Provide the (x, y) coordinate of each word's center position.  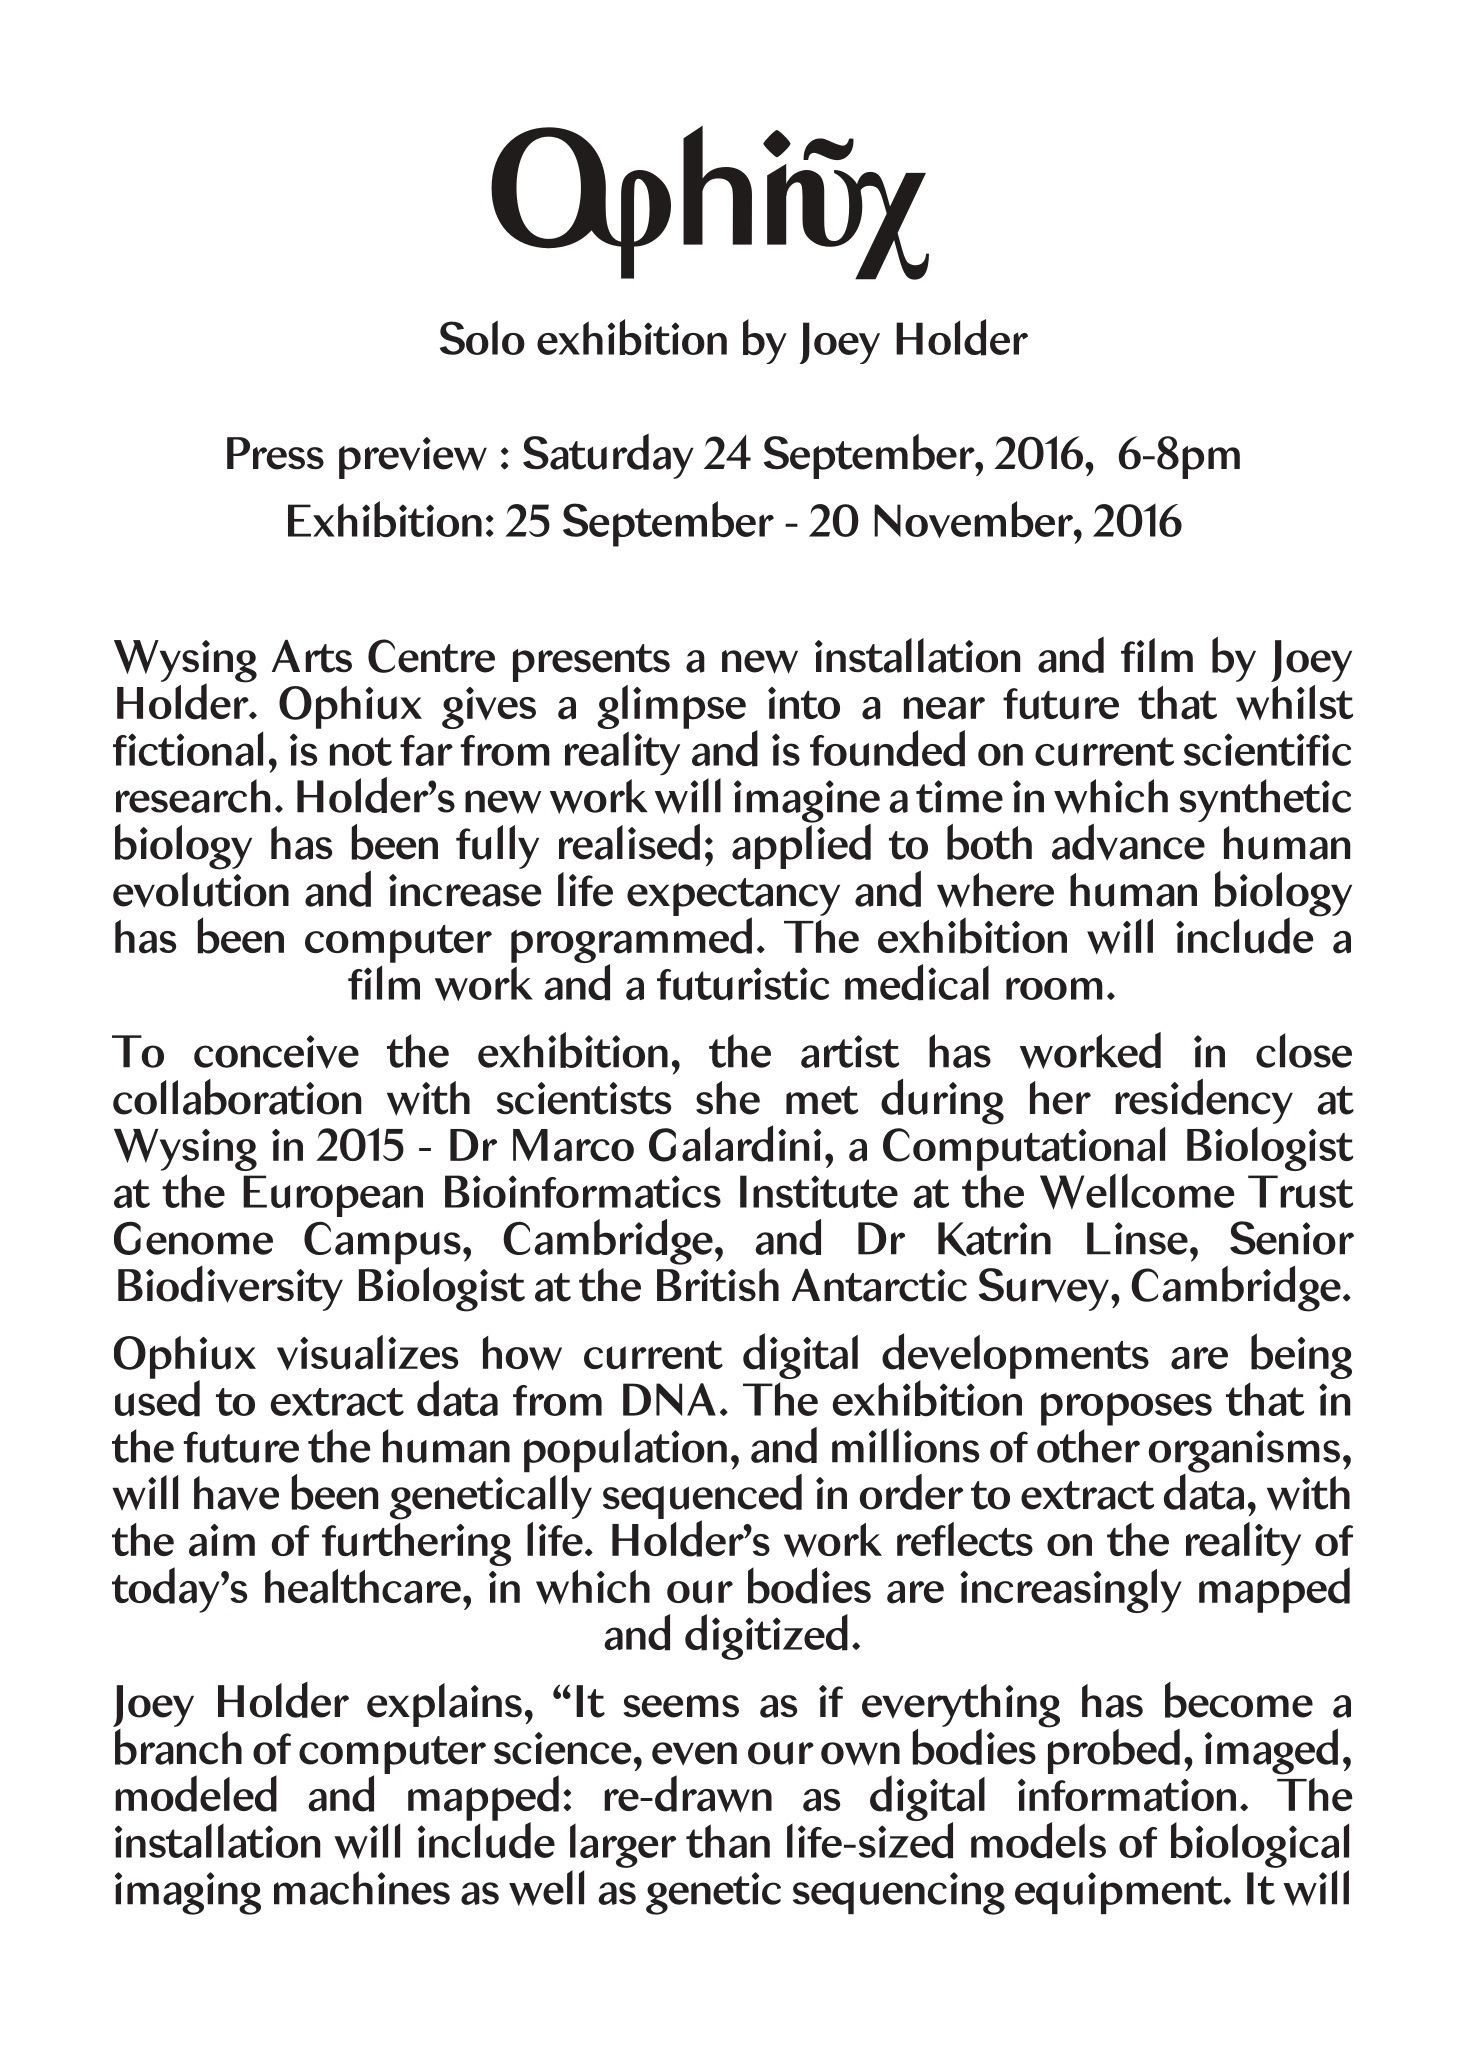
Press (275, 453)
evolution (201, 888)
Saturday (608, 456)
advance (1128, 841)
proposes (1126, 1409)
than (728, 1841)
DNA (669, 1399)
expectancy (733, 898)
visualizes (367, 1352)
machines (362, 1888)
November (974, 519)
